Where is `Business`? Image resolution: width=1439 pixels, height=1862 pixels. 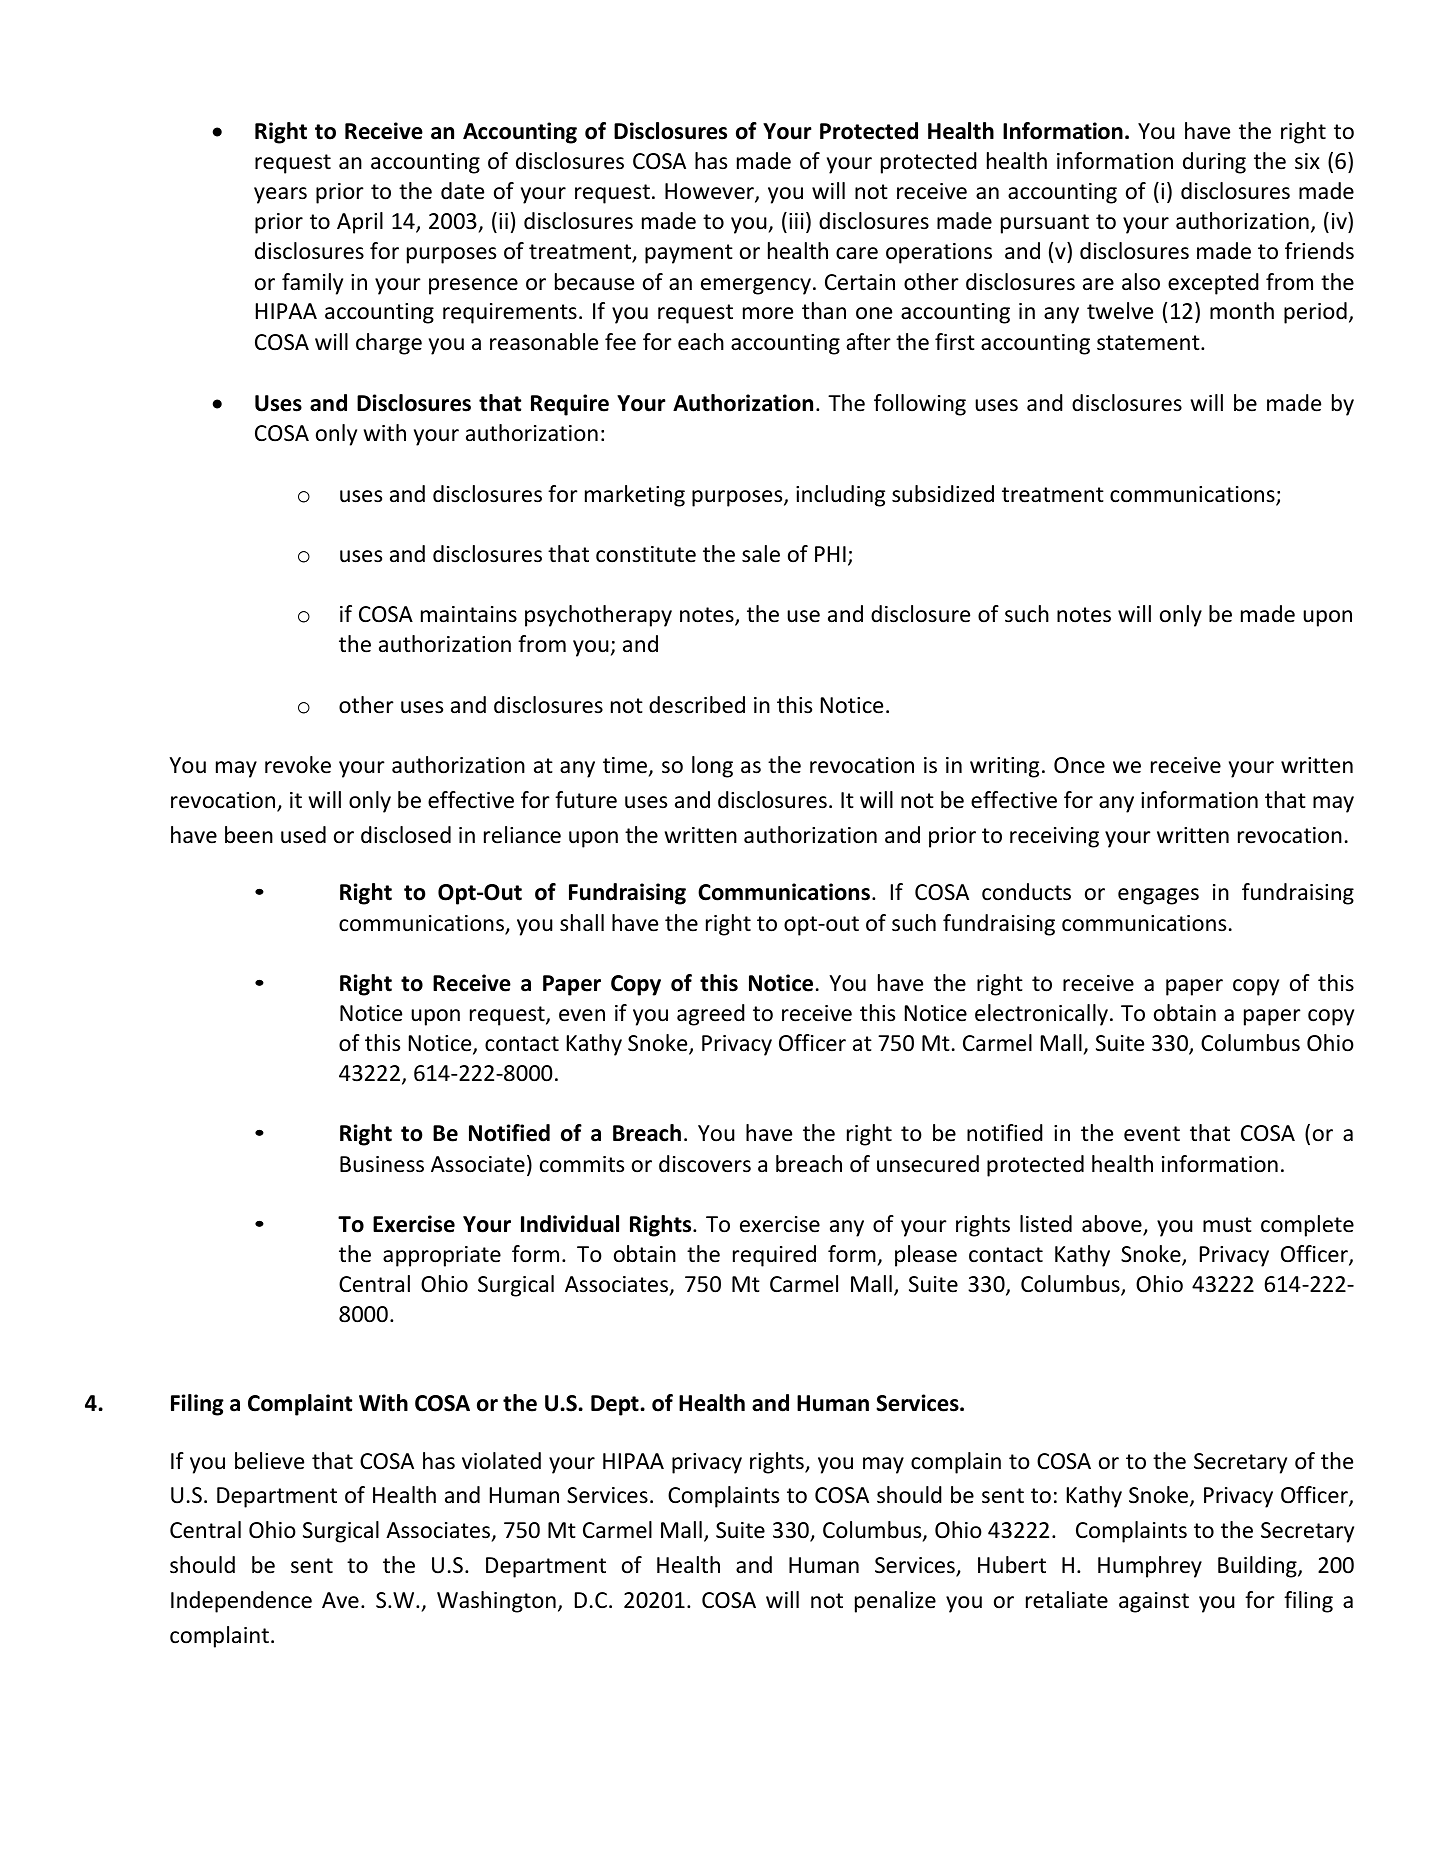 Business is located at coordinates (382, 1164).
